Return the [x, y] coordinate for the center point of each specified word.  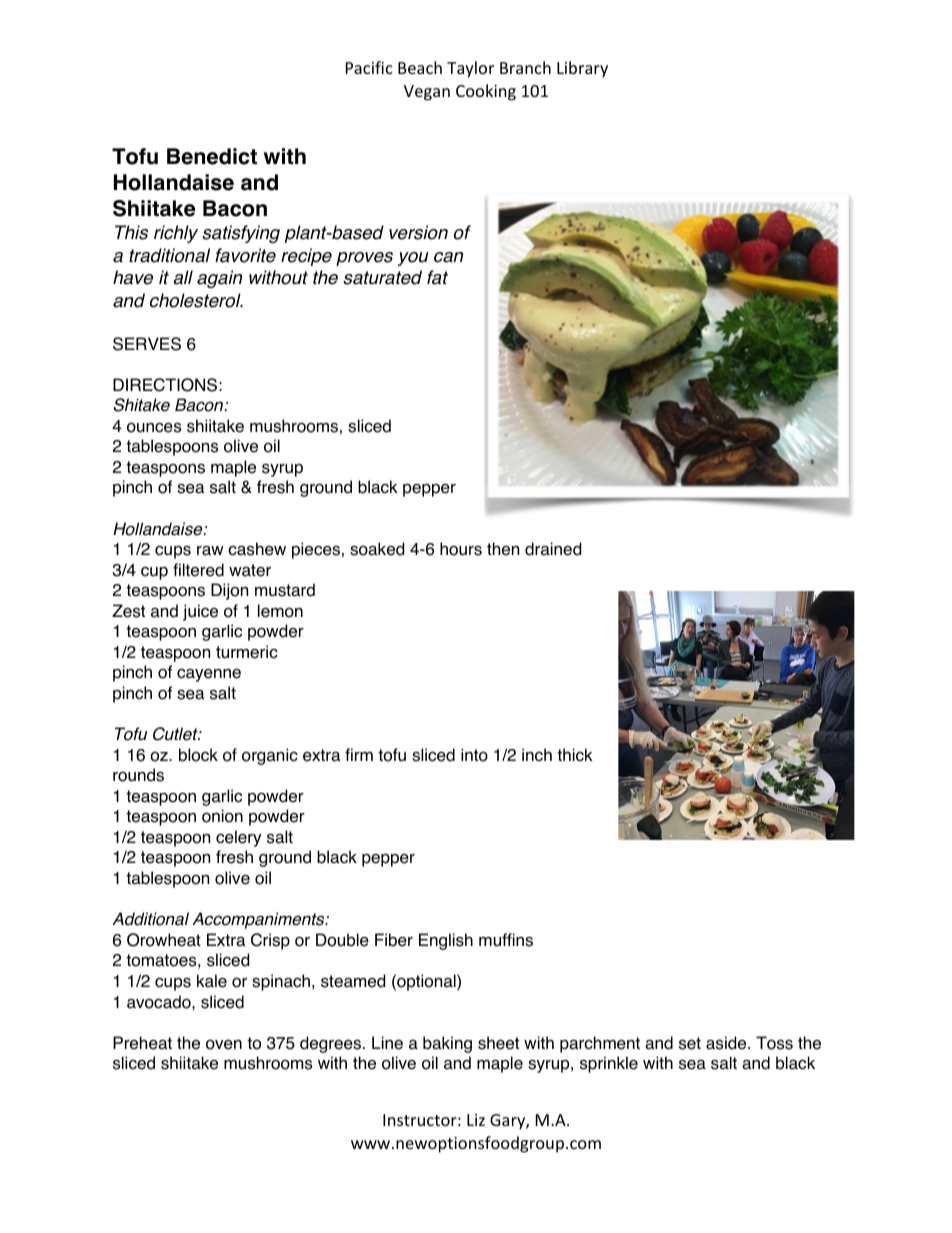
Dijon [229, 591]
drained [553, 549]
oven [224, 1044]
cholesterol [196, 300]
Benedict [212, 156]
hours [461, 549]
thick [575, 755]
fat [437, 277]
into [474, 755]
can [448, 257]
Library [582, 69]
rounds [138, 775]
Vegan [427, 93]
